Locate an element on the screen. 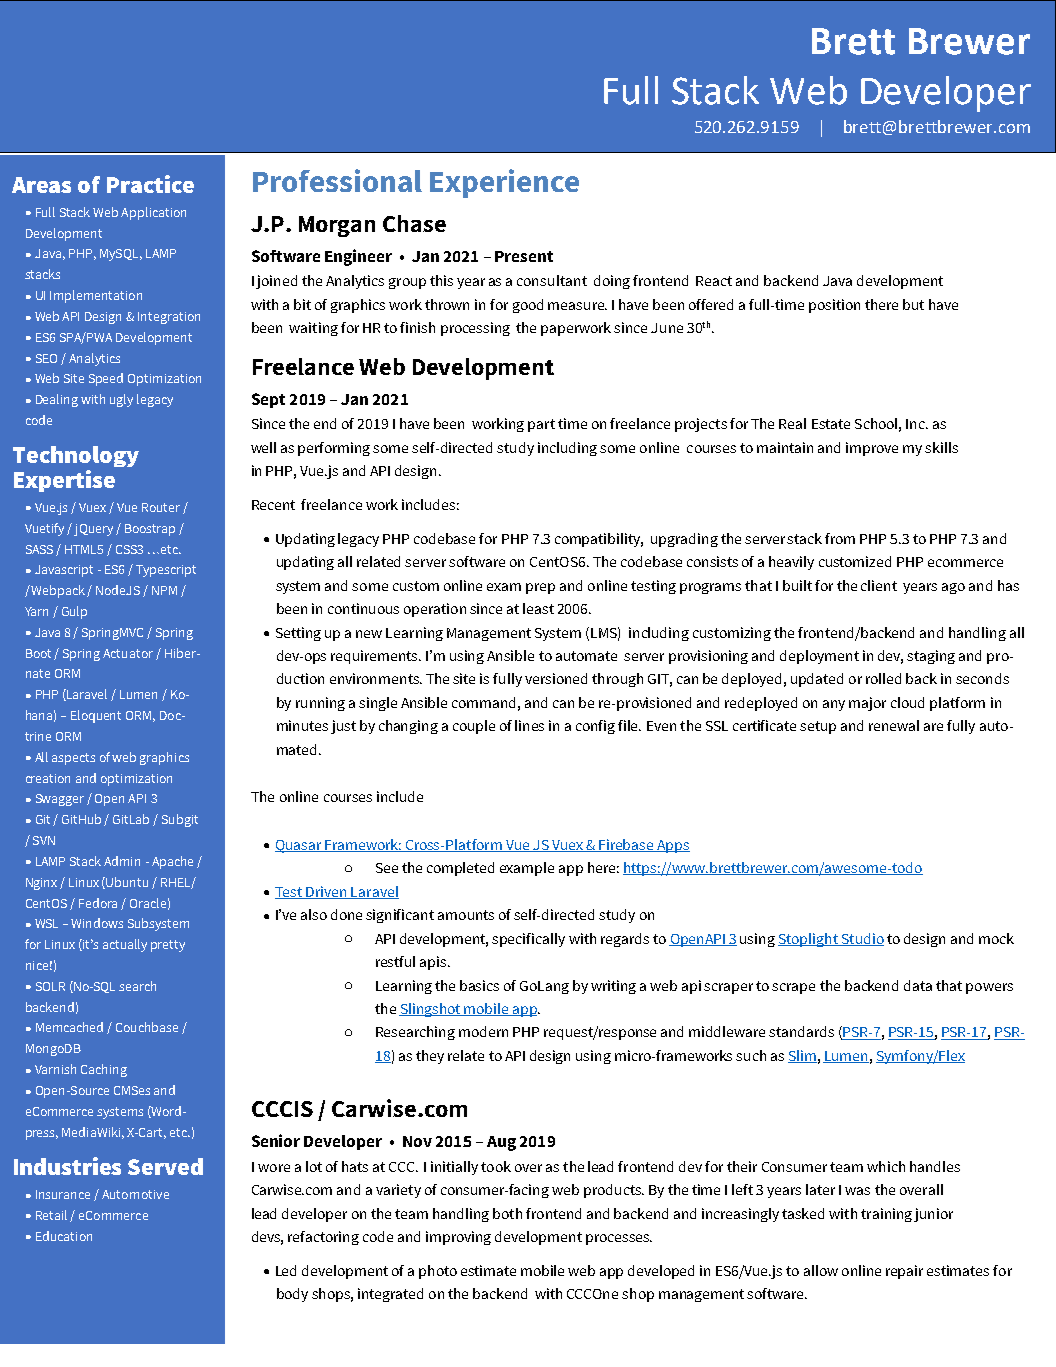 The image size is (1056, 1367). modern is located at coordinates (483, 1031).
